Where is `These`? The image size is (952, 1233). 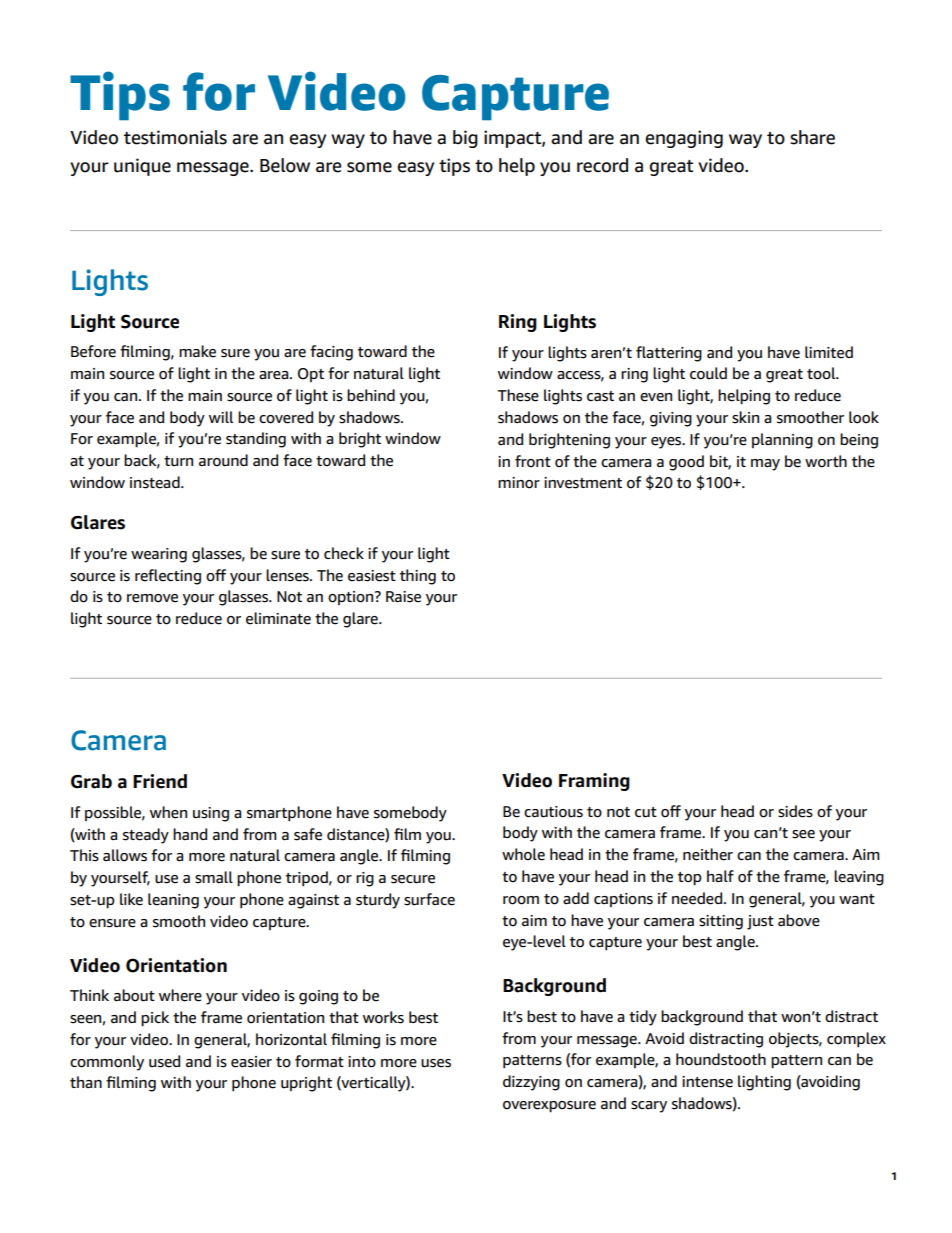 These is located at coordinates (518, 395).
